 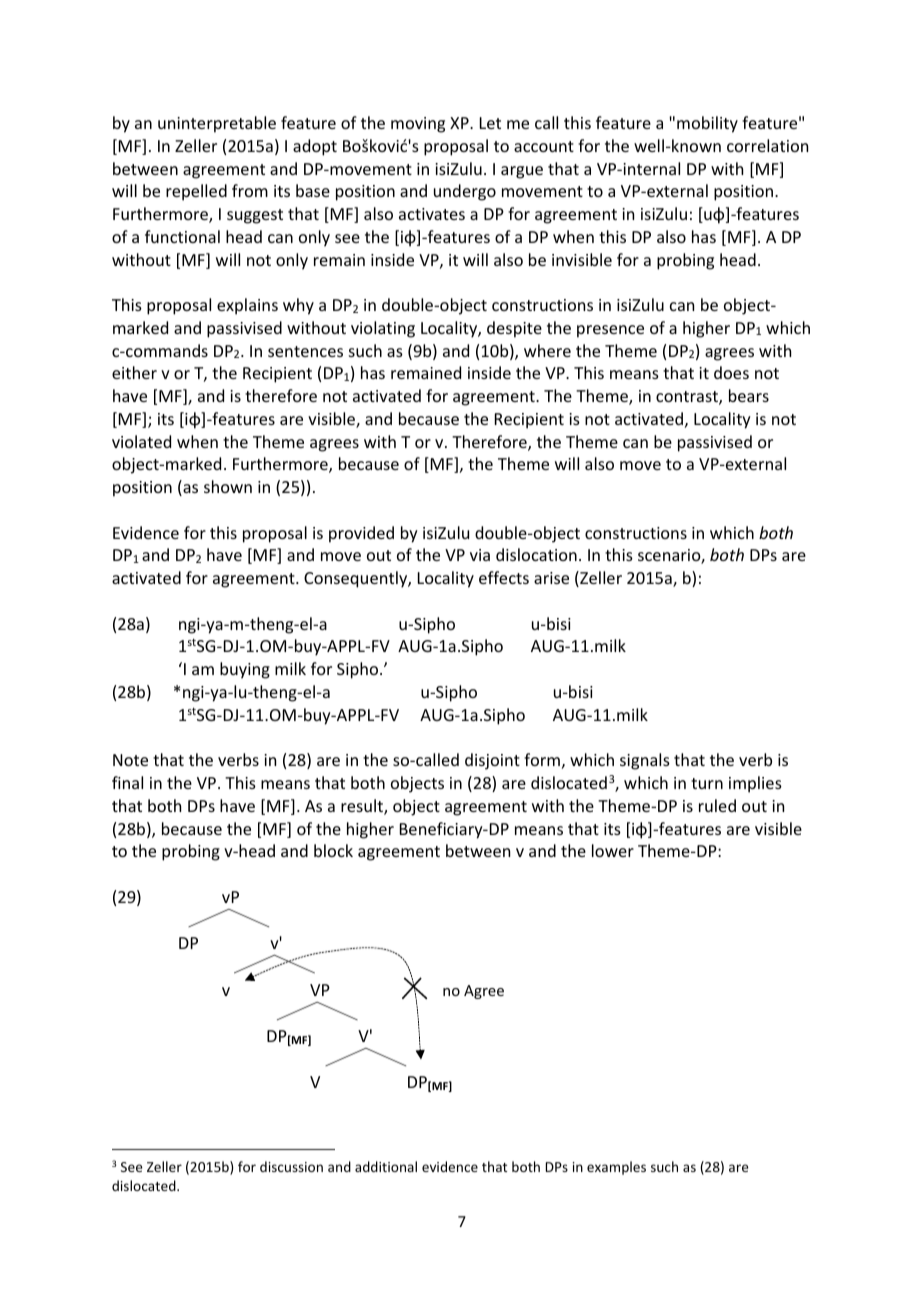 What do you see at coordinates (245, 670) in the document?
I see `buying` at bounding box center [245, 670].
